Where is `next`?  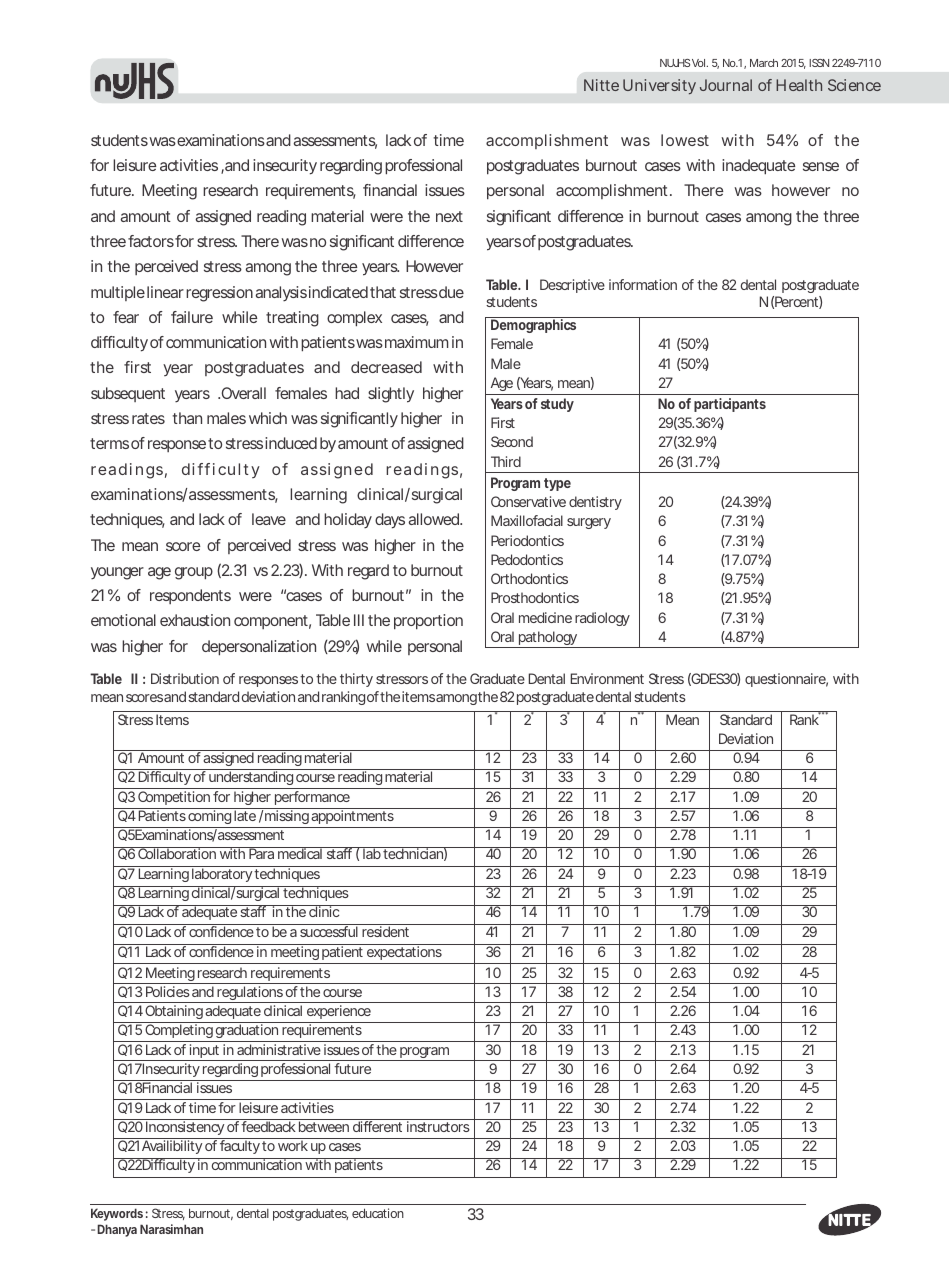 next is located at coordinates (449, 216).
